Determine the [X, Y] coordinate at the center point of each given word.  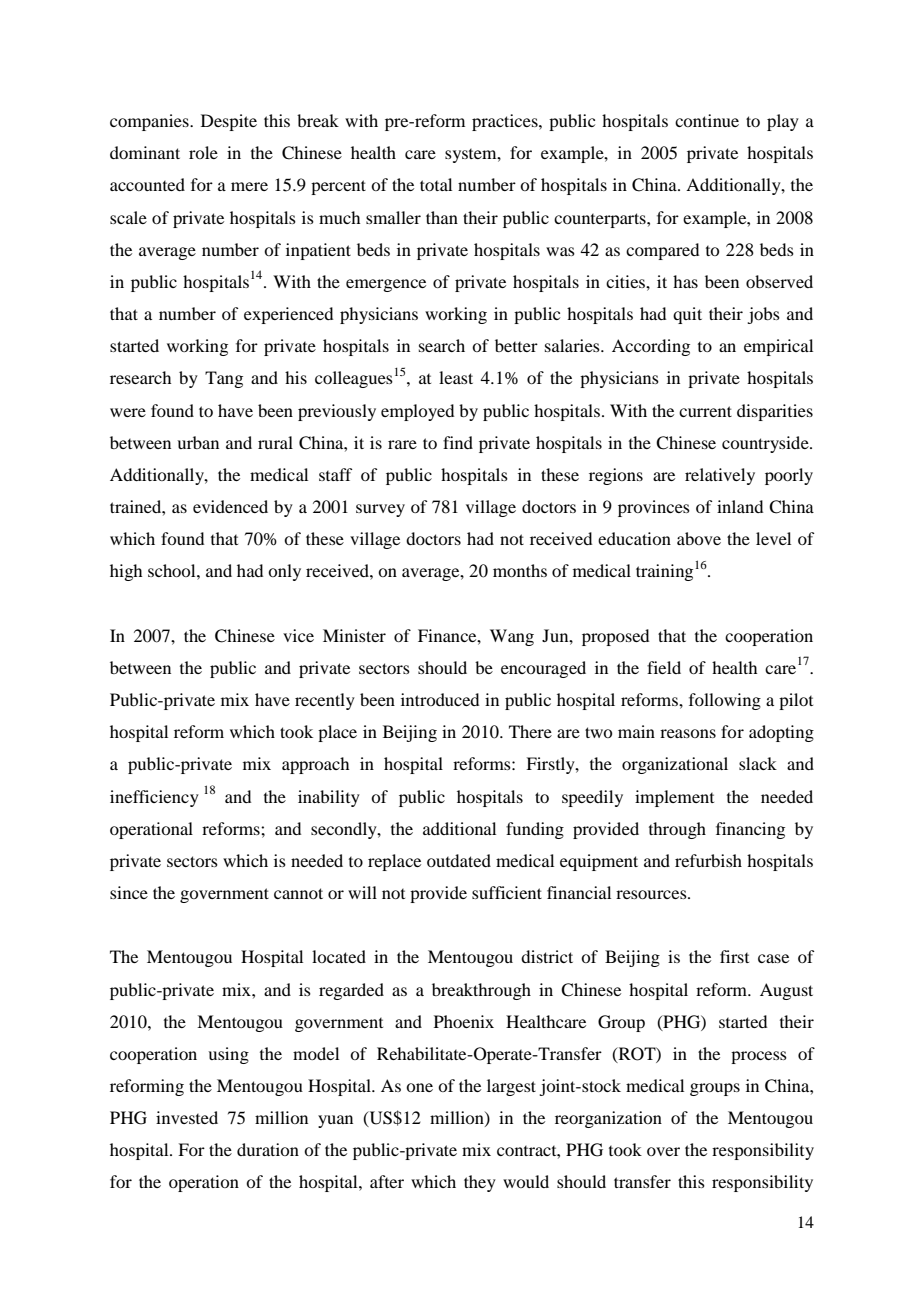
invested [187, 1117]
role [203, 152]
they [480, 1183]
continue [707, 120]
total [436, 184]
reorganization [608, 1119]
